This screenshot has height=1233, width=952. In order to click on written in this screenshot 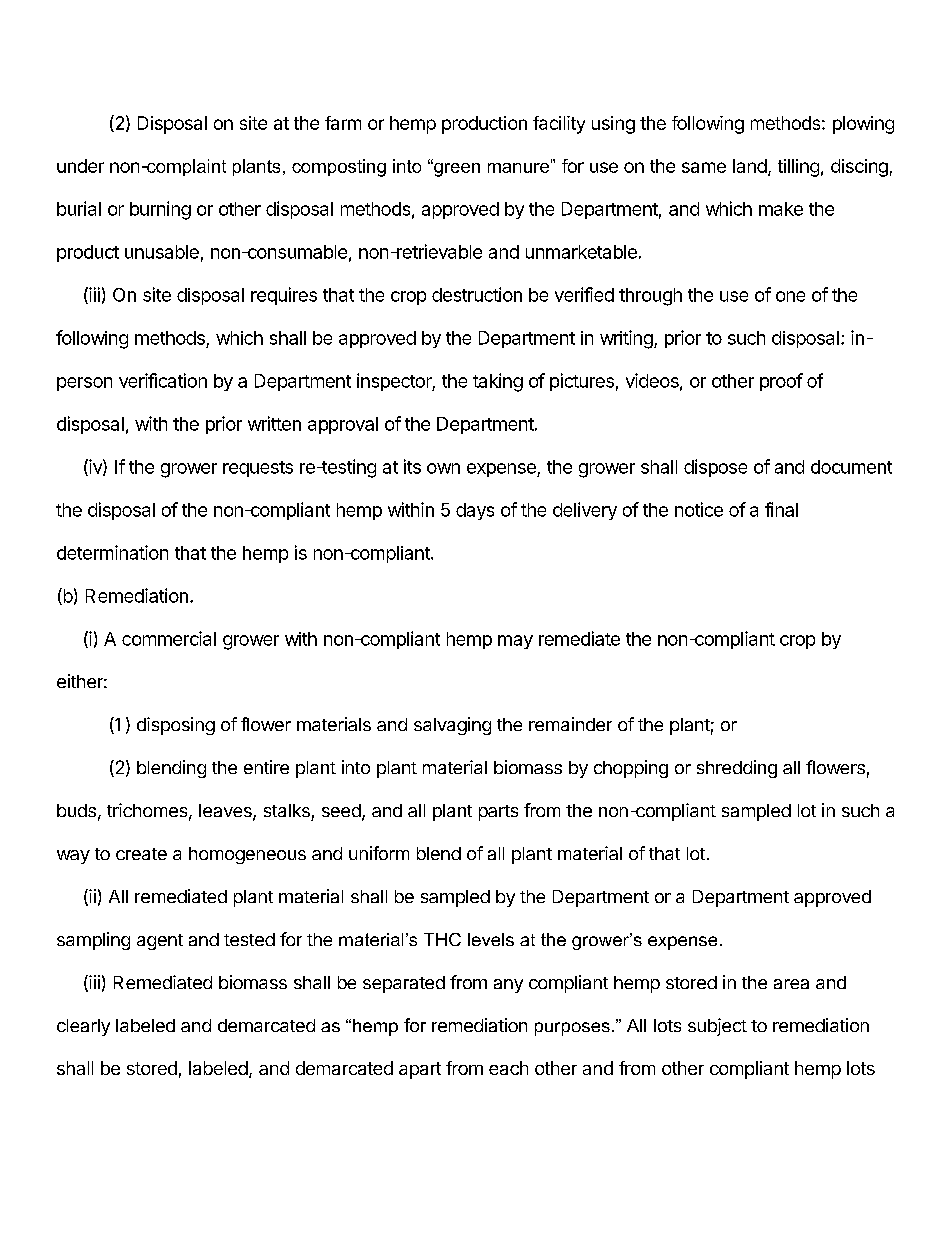, I will do `click(274, 423)`.
